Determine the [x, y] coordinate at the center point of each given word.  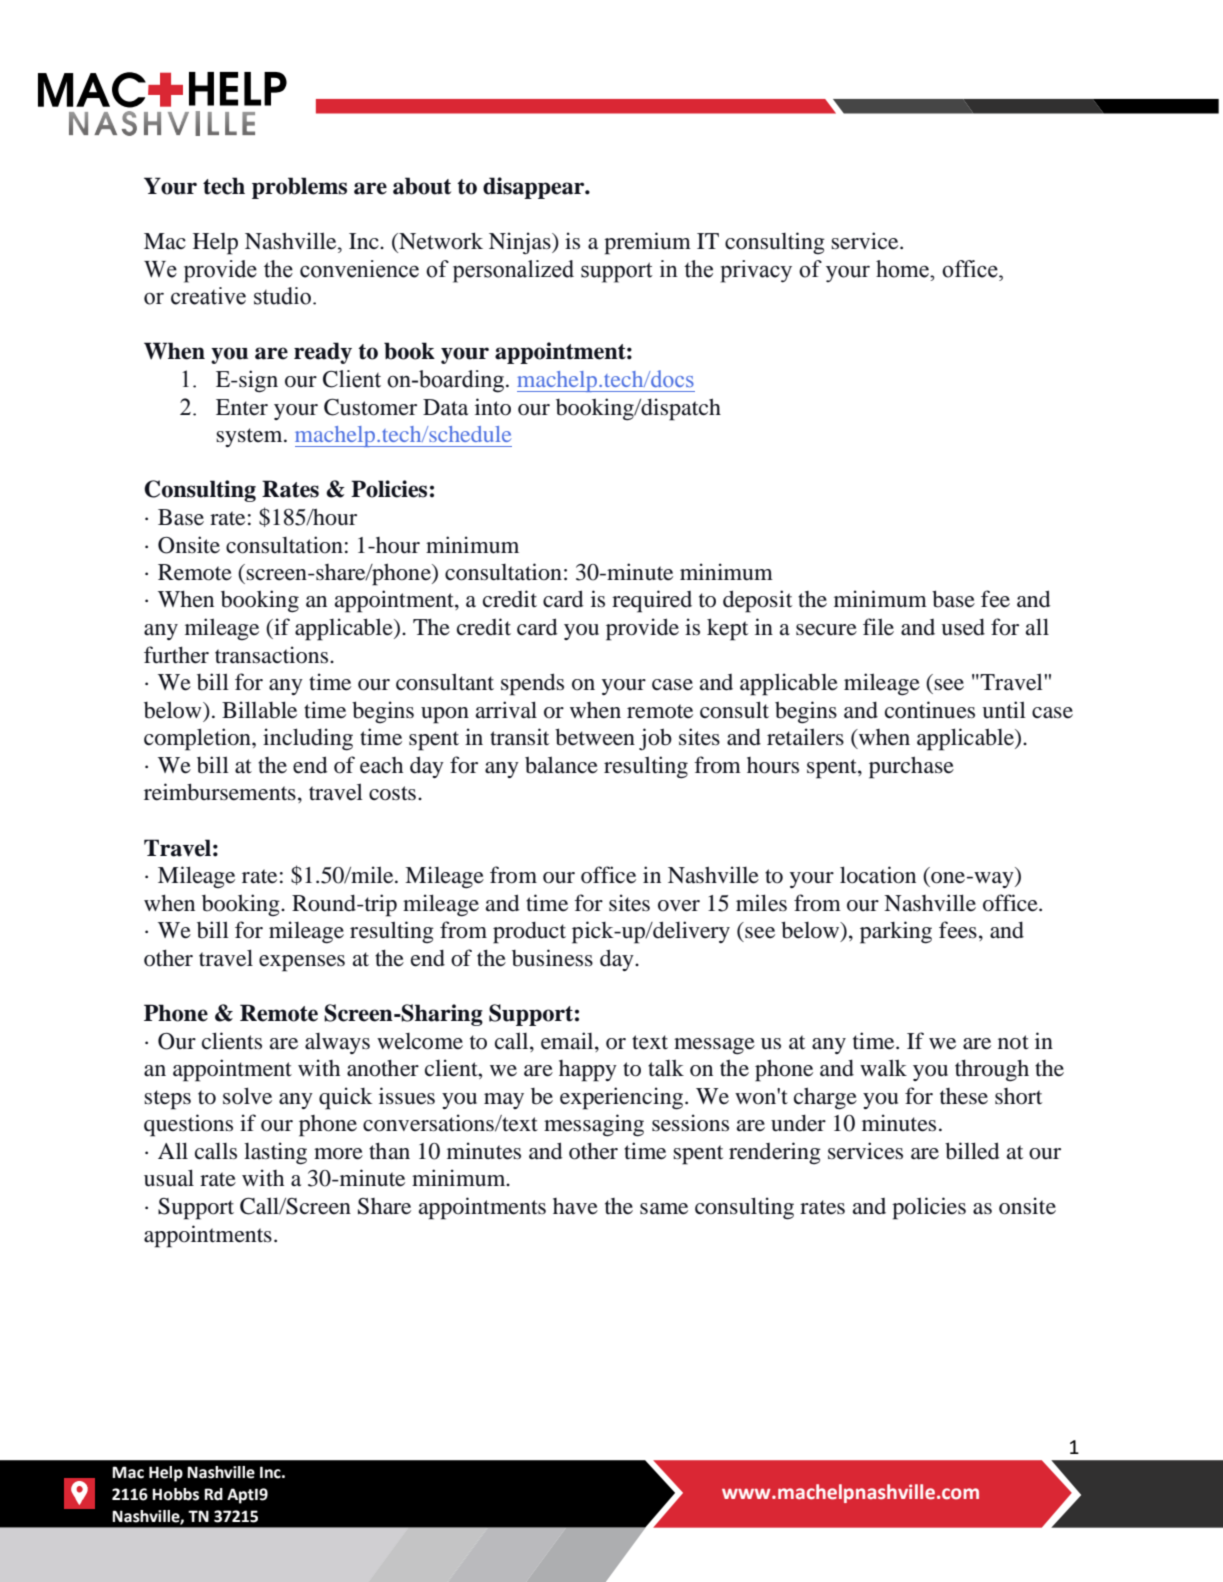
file [878, 627]
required [652, 601]
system [250, 437]
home [903, 269]
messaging [594, 1125]
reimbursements [220, 792]
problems [299, 188]
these [964, 1096]
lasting [275, 1153]
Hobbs [175, 1494]
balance [561, 765]
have [575, 1206]
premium [647, 243]
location [878, 875]
